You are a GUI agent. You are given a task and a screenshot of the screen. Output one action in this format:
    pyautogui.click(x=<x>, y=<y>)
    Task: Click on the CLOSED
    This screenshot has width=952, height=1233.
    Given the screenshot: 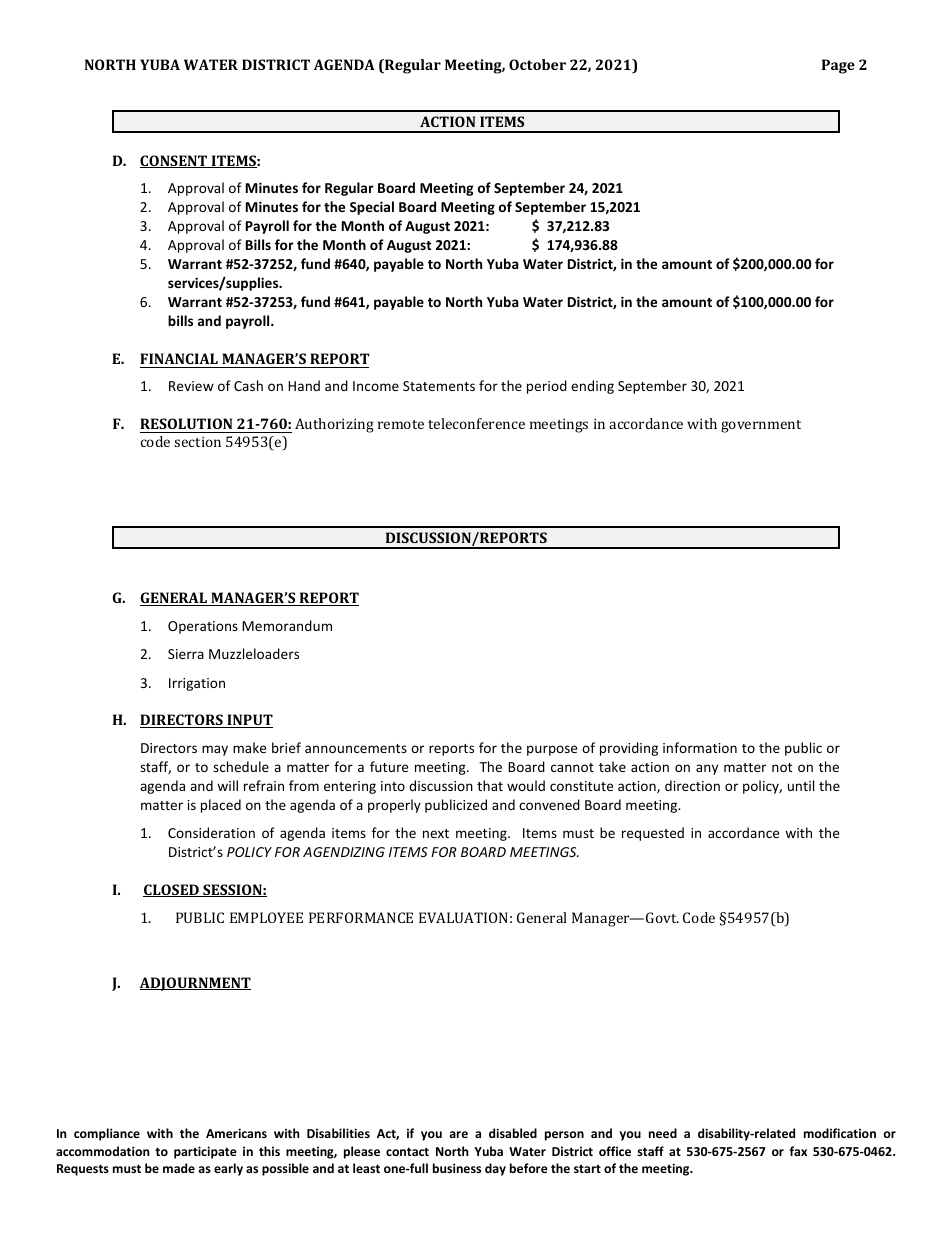 What is the action you would take?
    pyautogui.click(x=172, y=890)
